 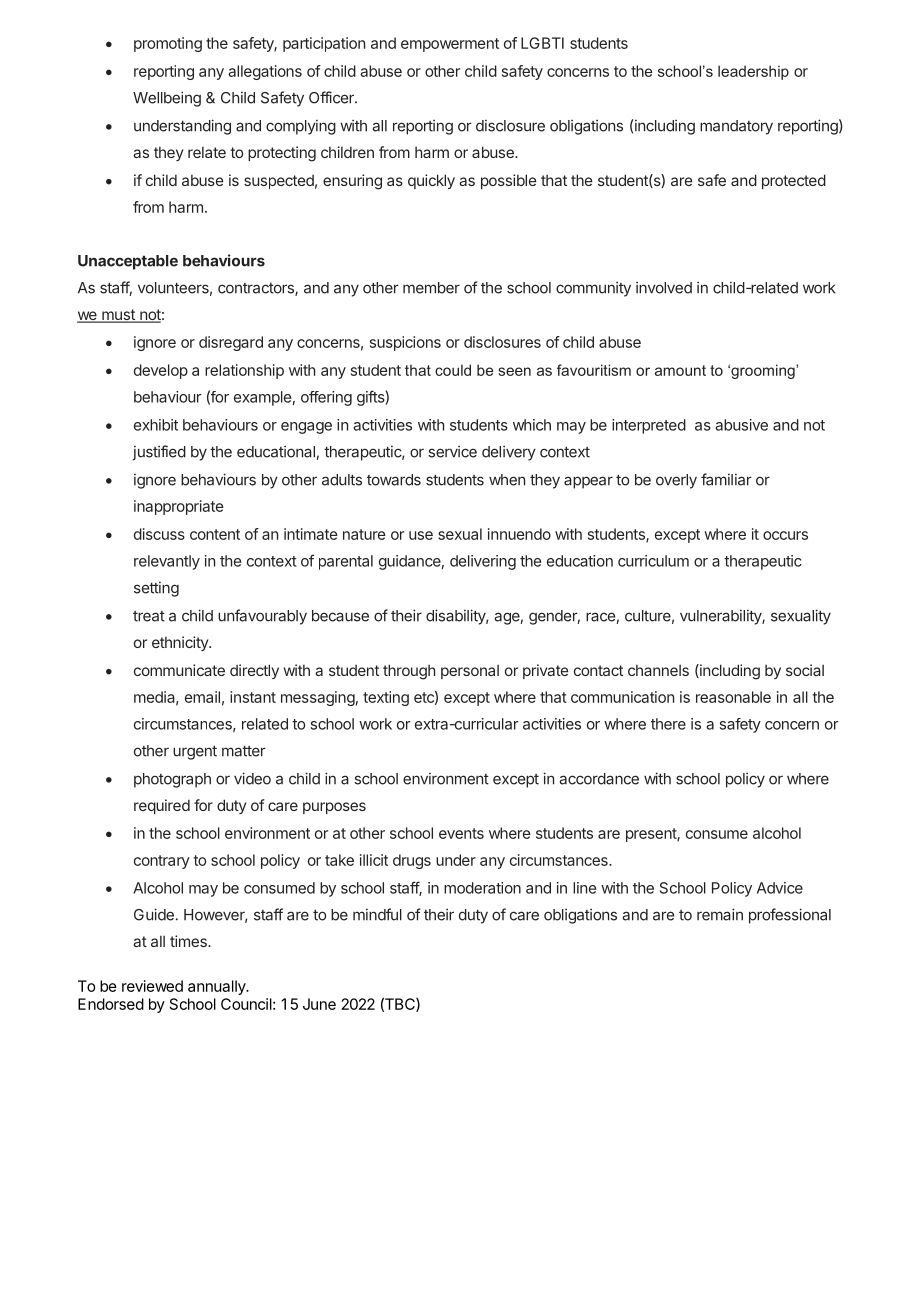 I want to click on leadership, so click(x=753, y=72).
